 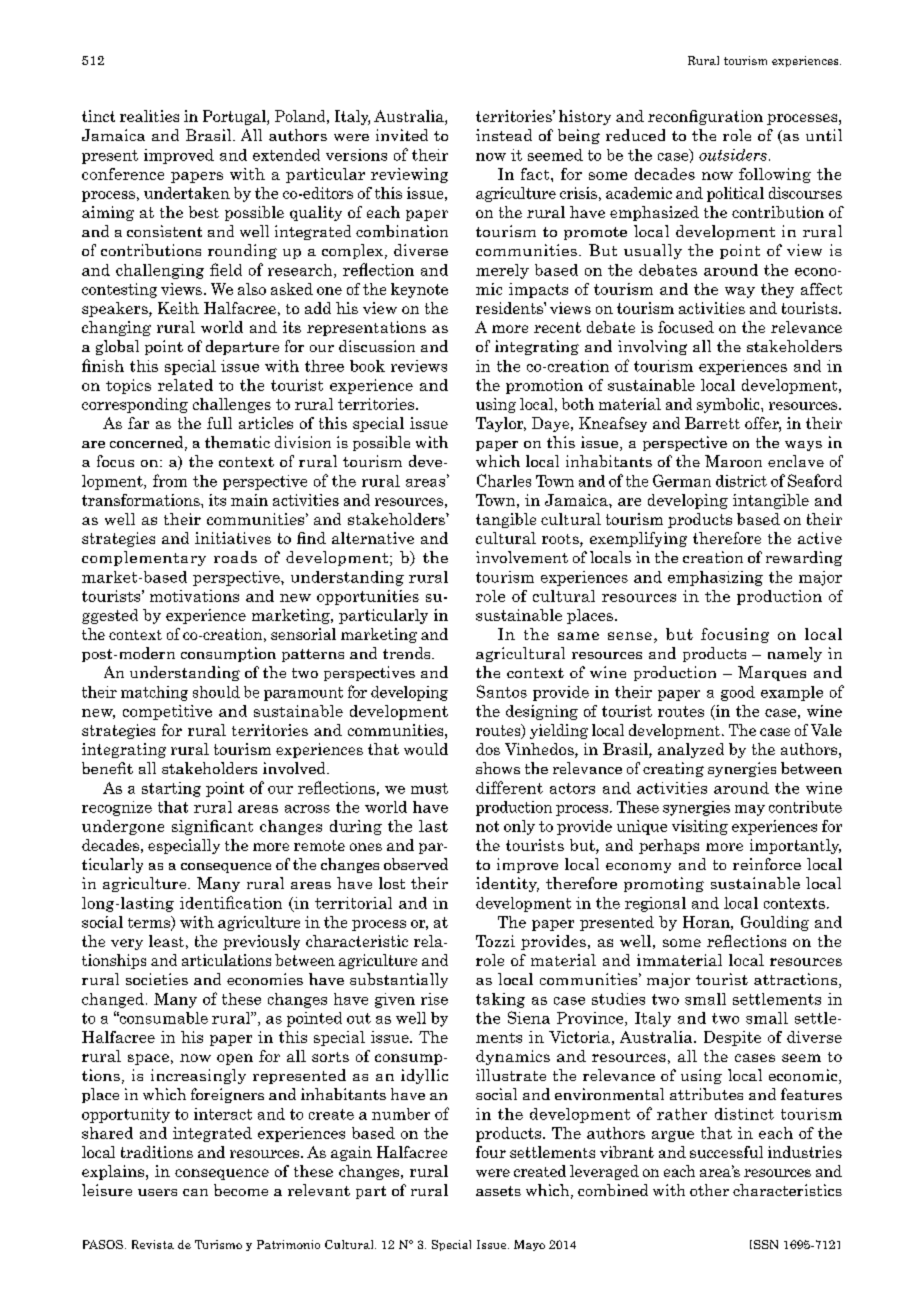 What do you see at coordinates (738, 693) in the screenshot?
I see `good` at bounding box center [738, 693].
